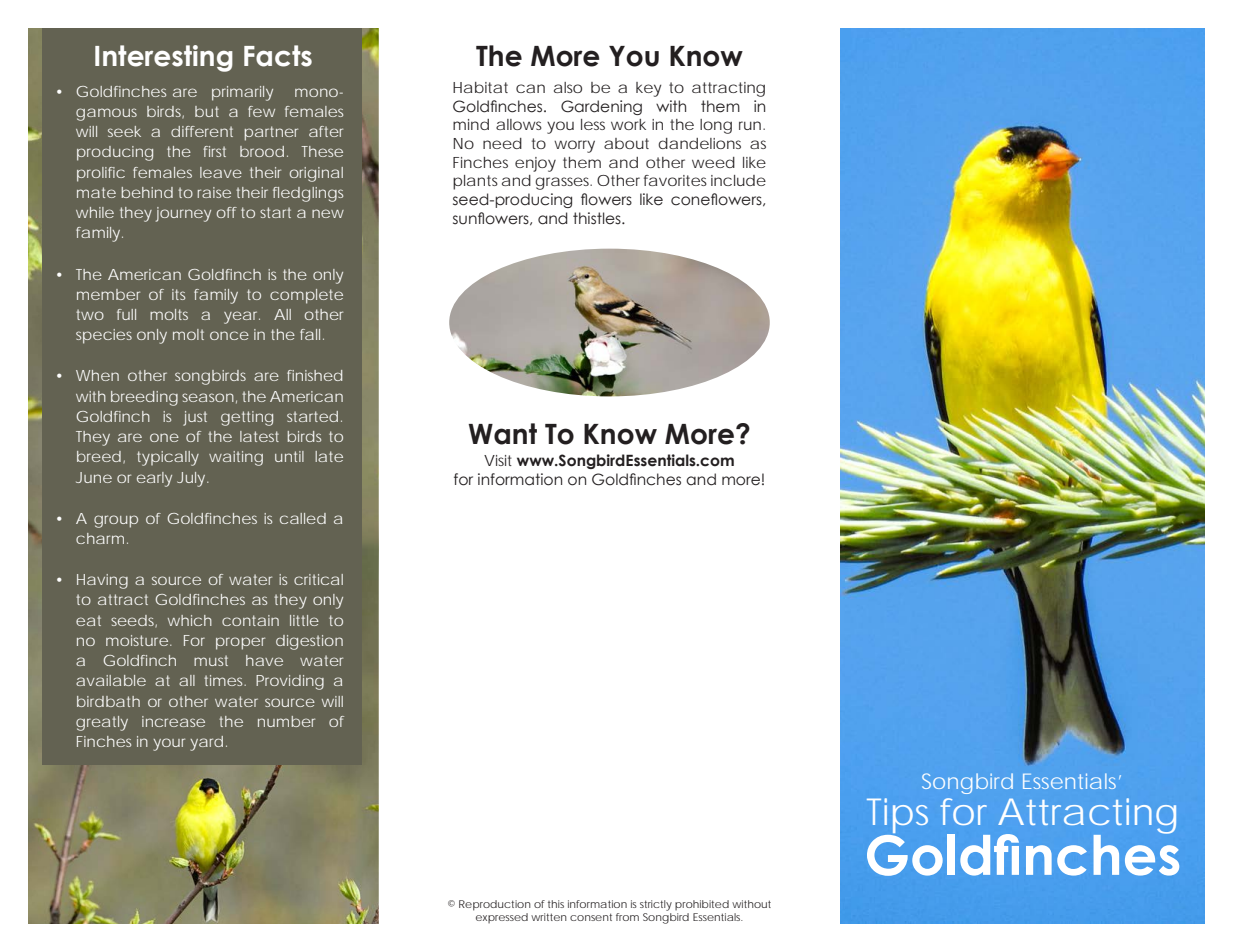 Image resolution: width=1233 pixels, height=952 pixels. What do you see at coordinates (498, 460) in the screenshot?
I see `Visit` at bounding box center [498, 460].
